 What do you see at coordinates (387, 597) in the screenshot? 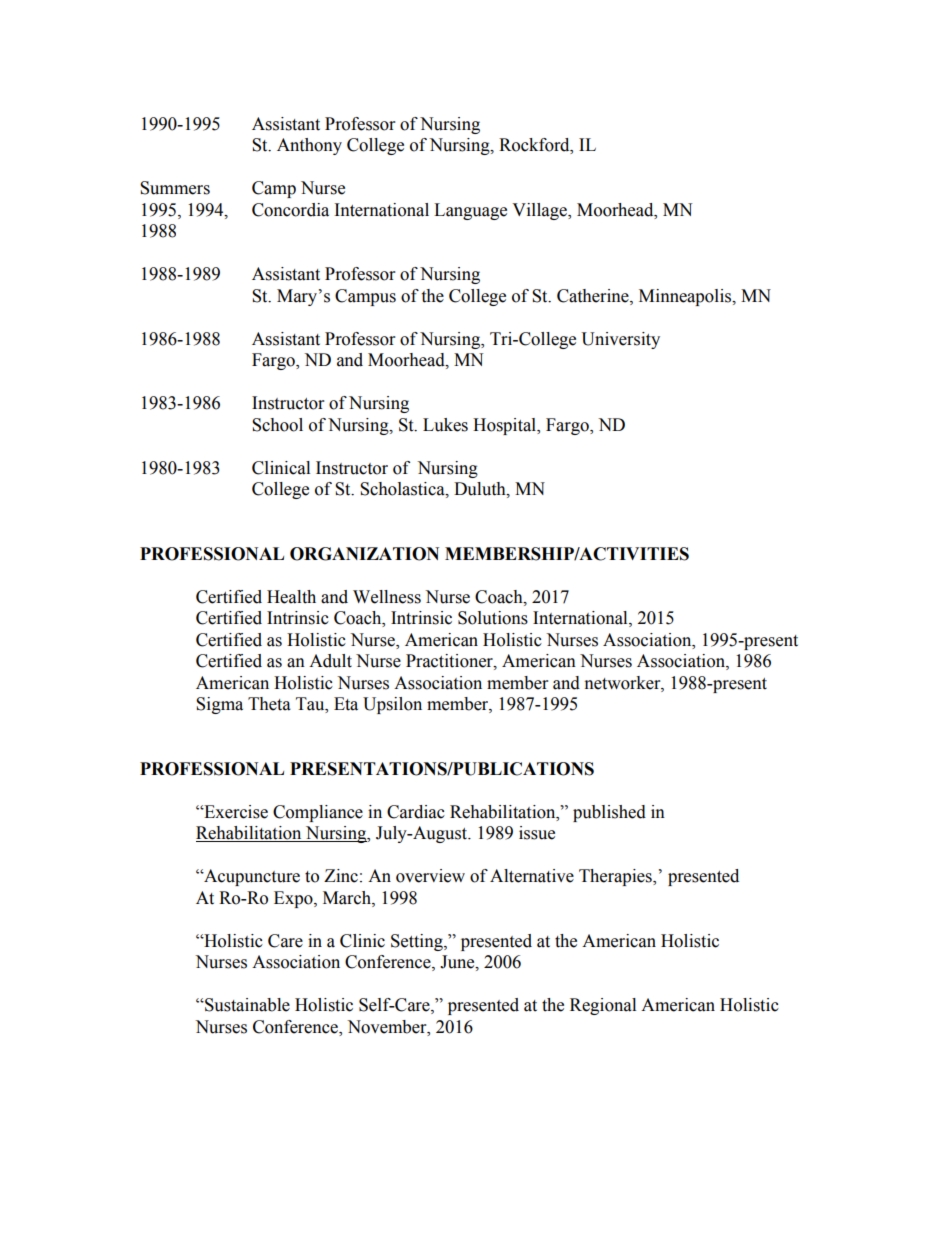
I see `Wellness` at bounding box center [387, 597].
